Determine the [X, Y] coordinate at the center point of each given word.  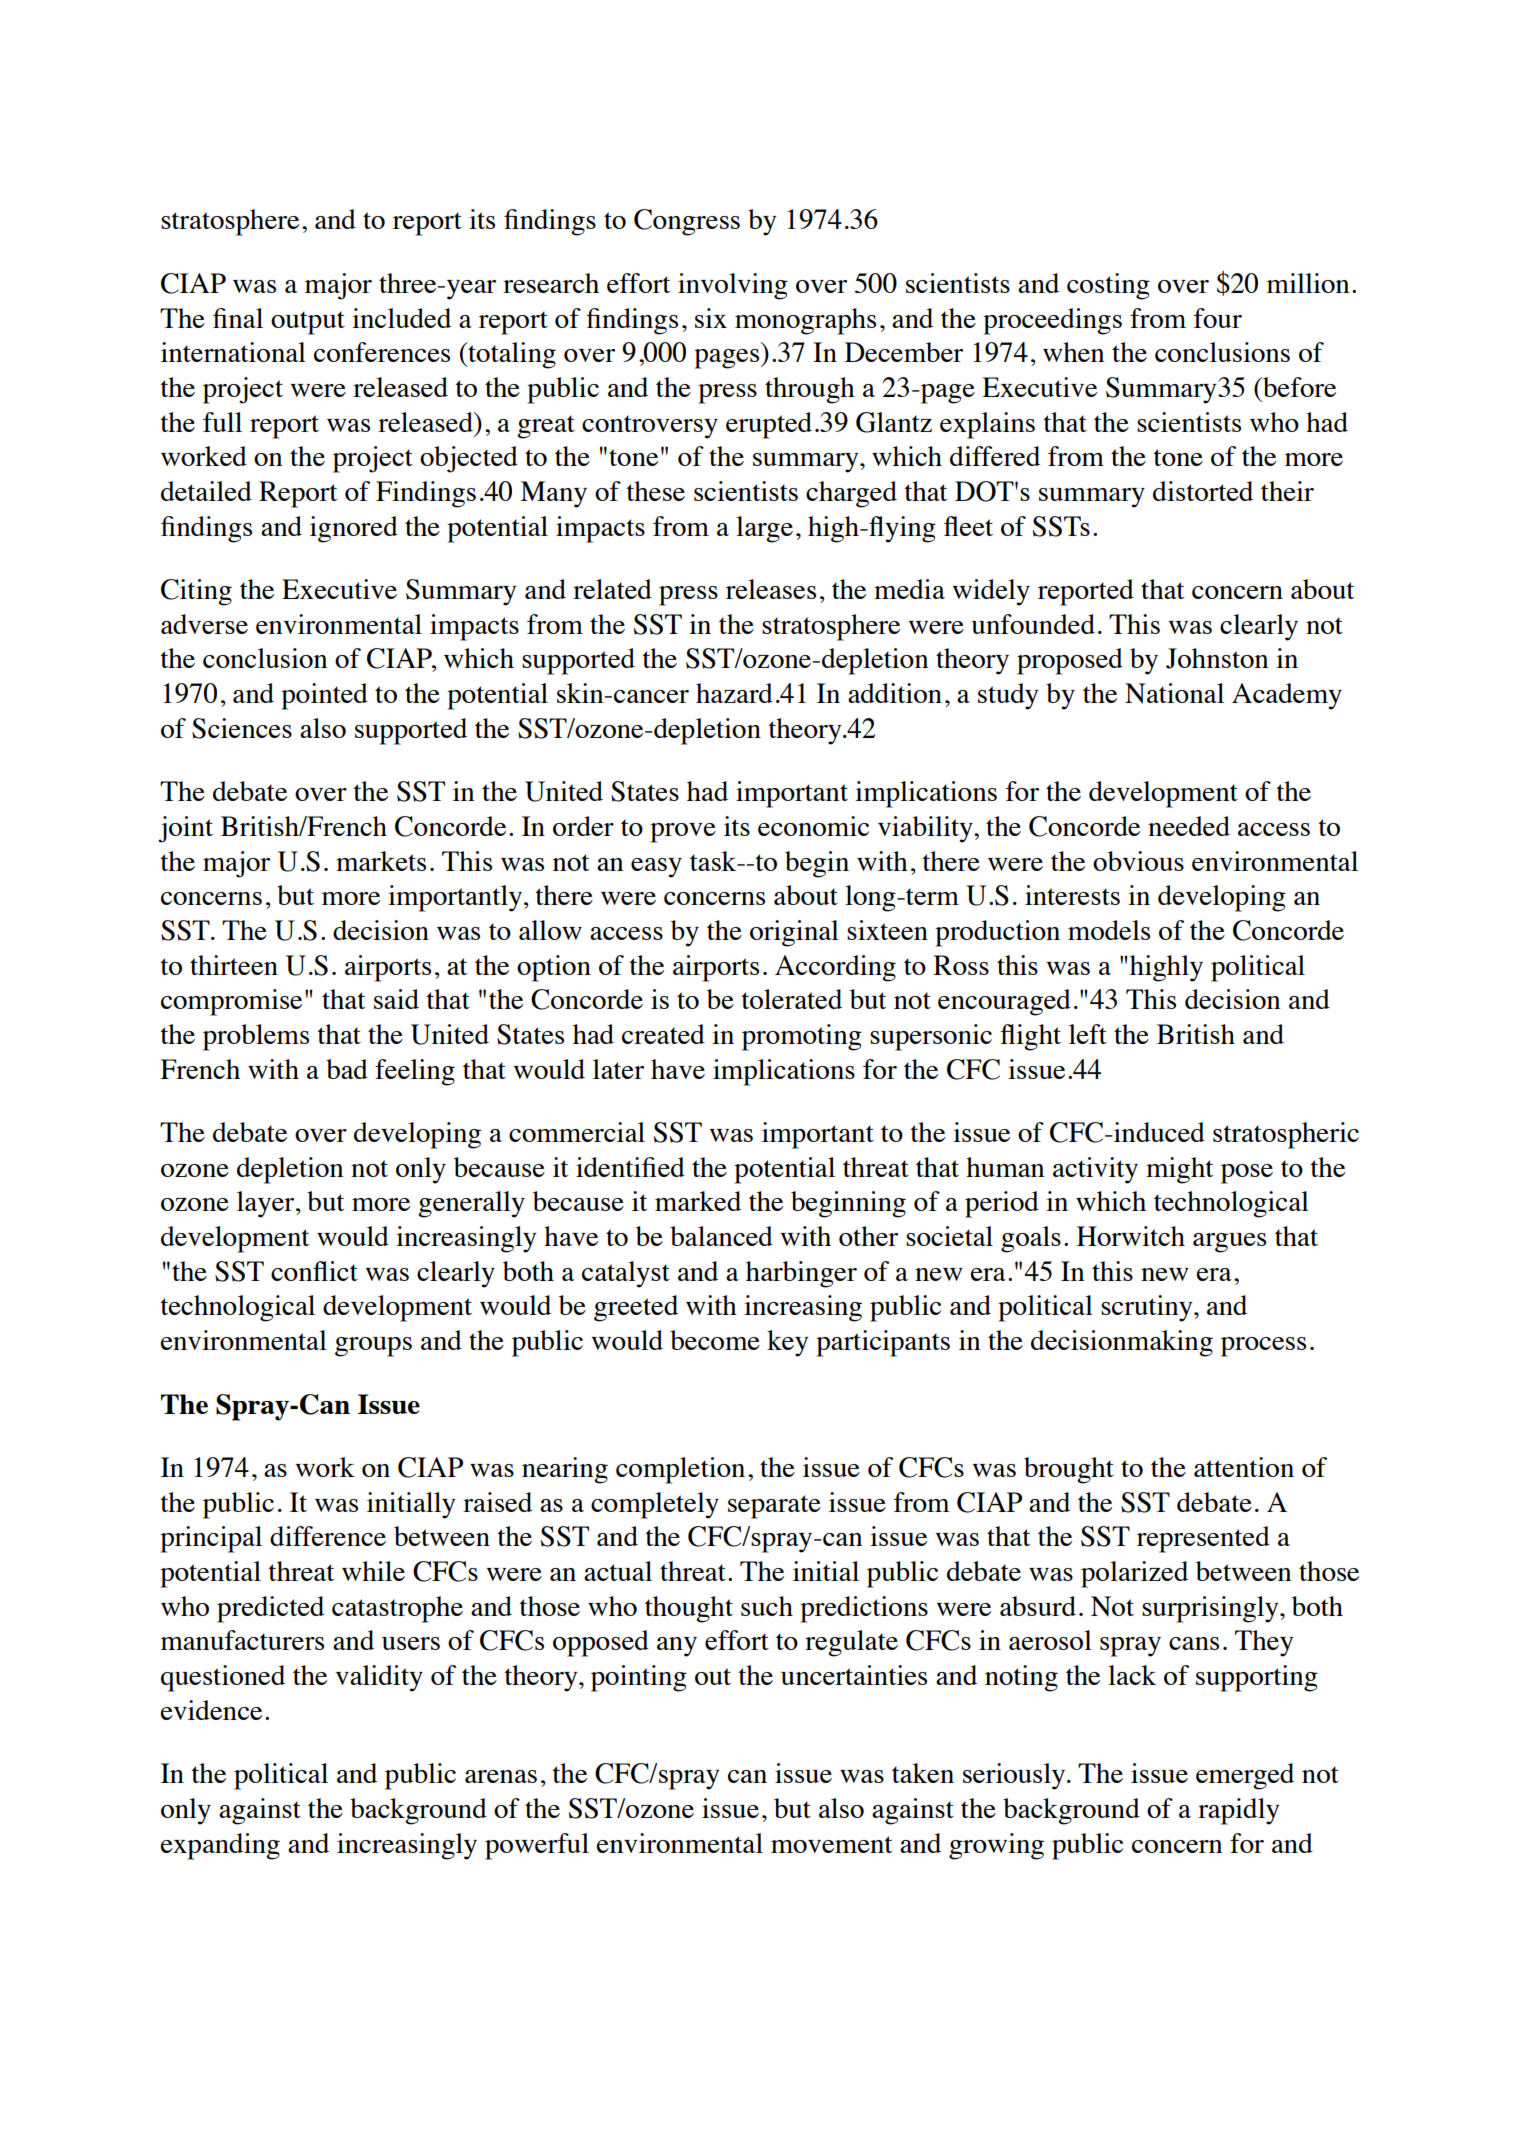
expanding [220, 1846]
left [1088, 1034]
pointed [324, 696]
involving [733, 286]
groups [373, 1347]
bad [347, 1069]
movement [831, 1844]
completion [680, 1470]
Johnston [1217, 658]
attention [1244, 1467]
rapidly [1238, 1811]
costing [1108, 286]
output [308, 323]
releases [771, 589]
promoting [802, 1037]
